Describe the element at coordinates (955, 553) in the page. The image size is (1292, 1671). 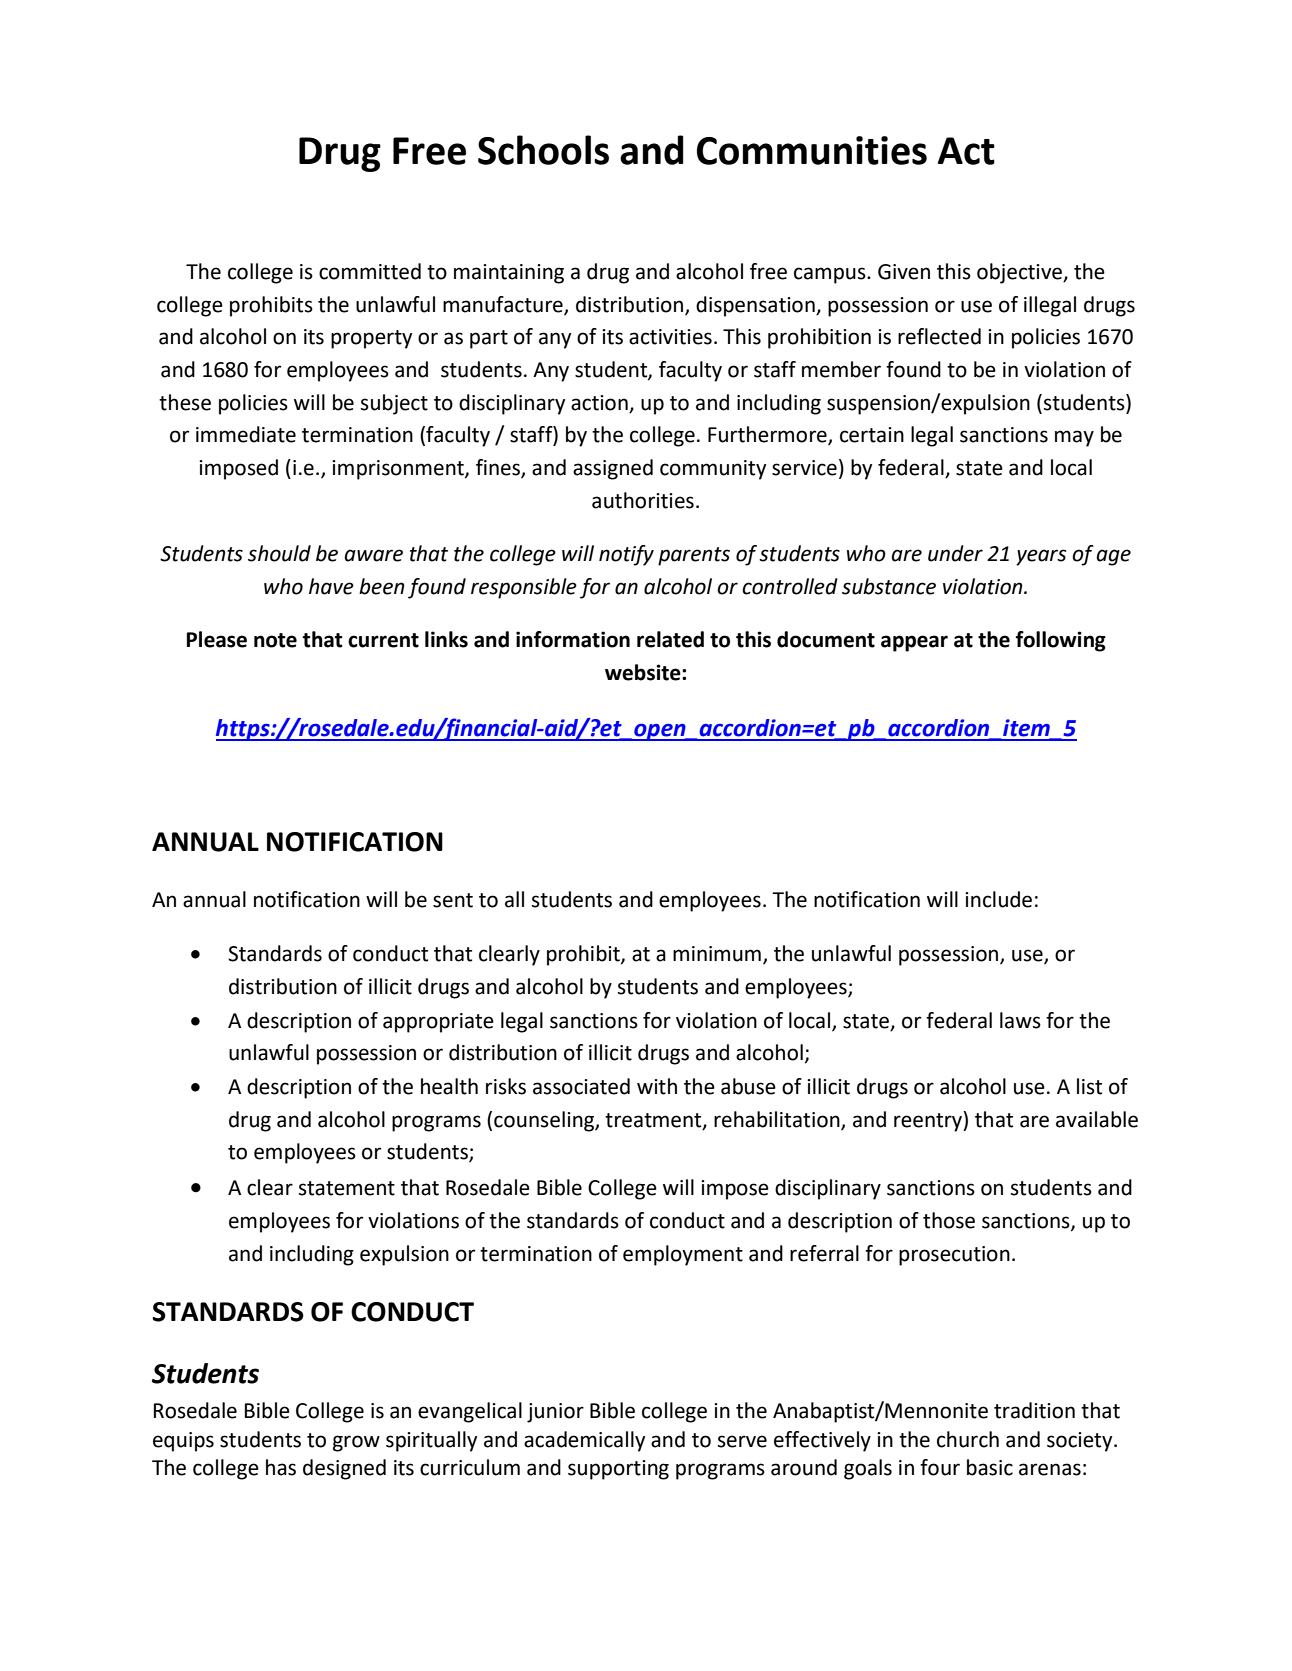
I see `under` at that location.
